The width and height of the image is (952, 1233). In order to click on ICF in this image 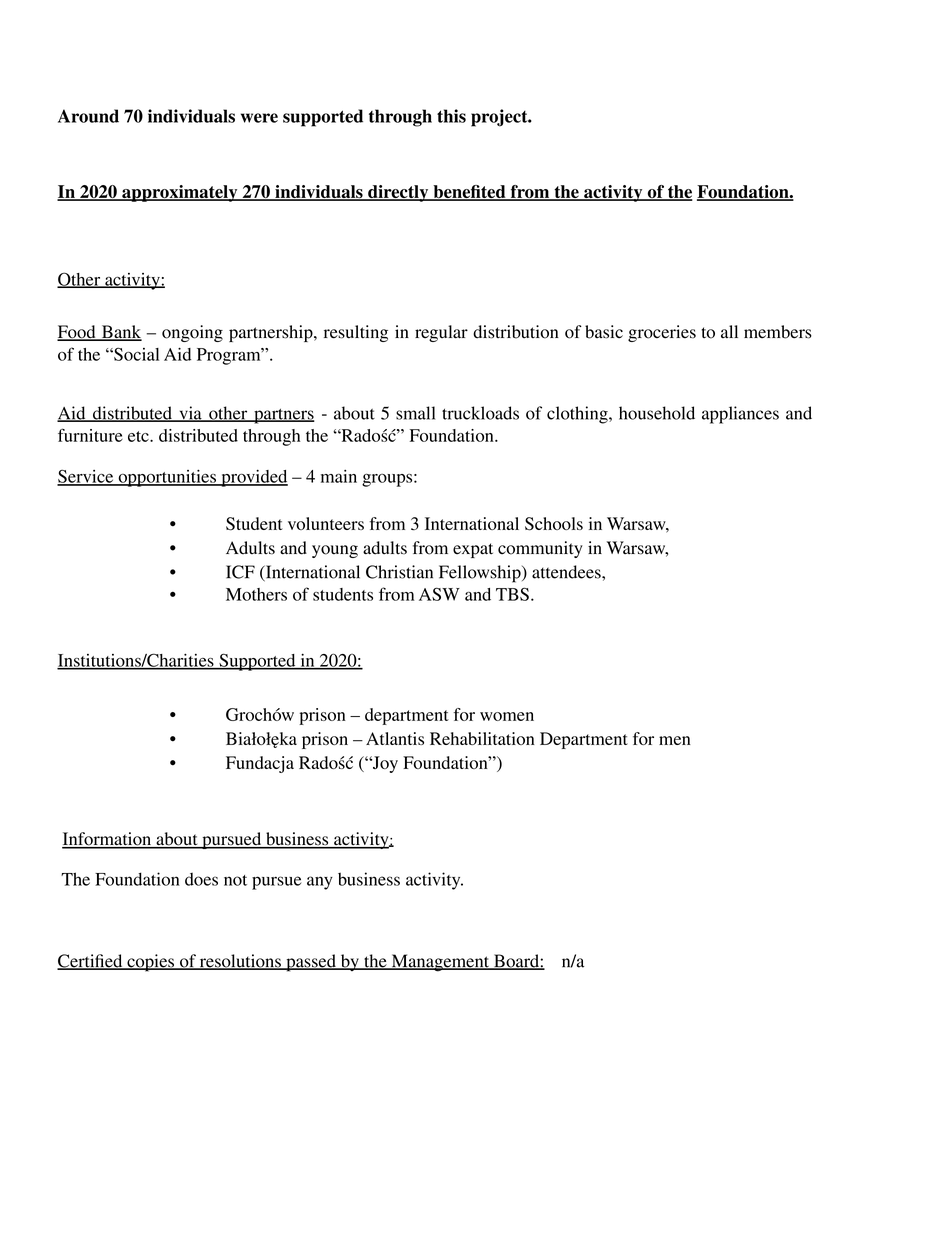, I will do `click(240, 572)`.
